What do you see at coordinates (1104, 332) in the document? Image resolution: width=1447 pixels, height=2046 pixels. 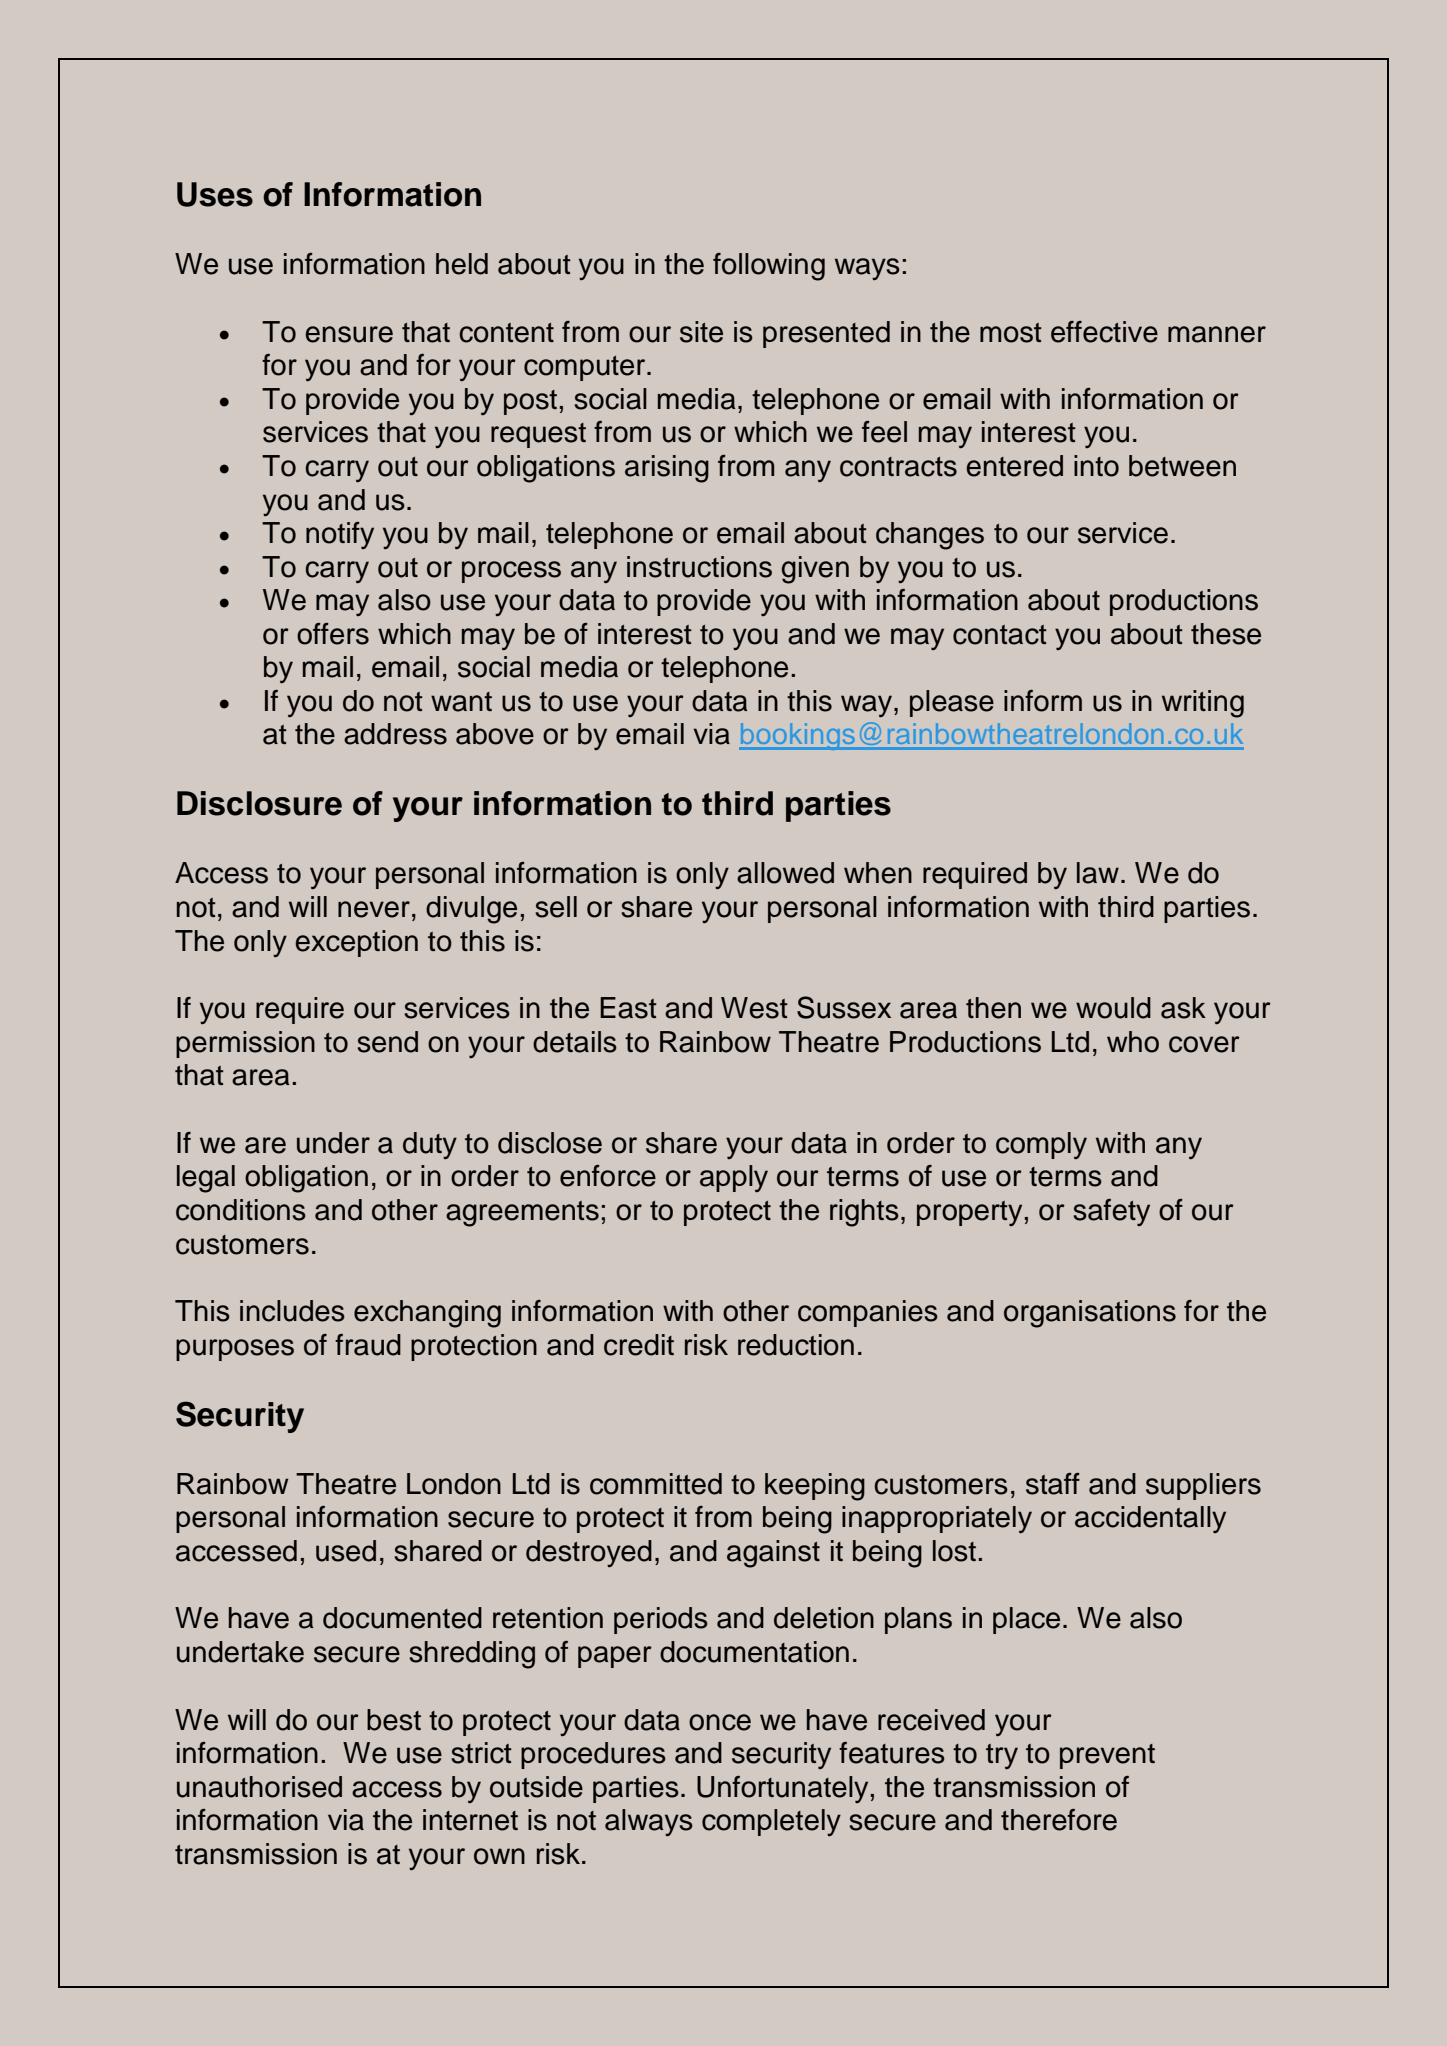 I see `effective` at bounding box center [1104, 332].
